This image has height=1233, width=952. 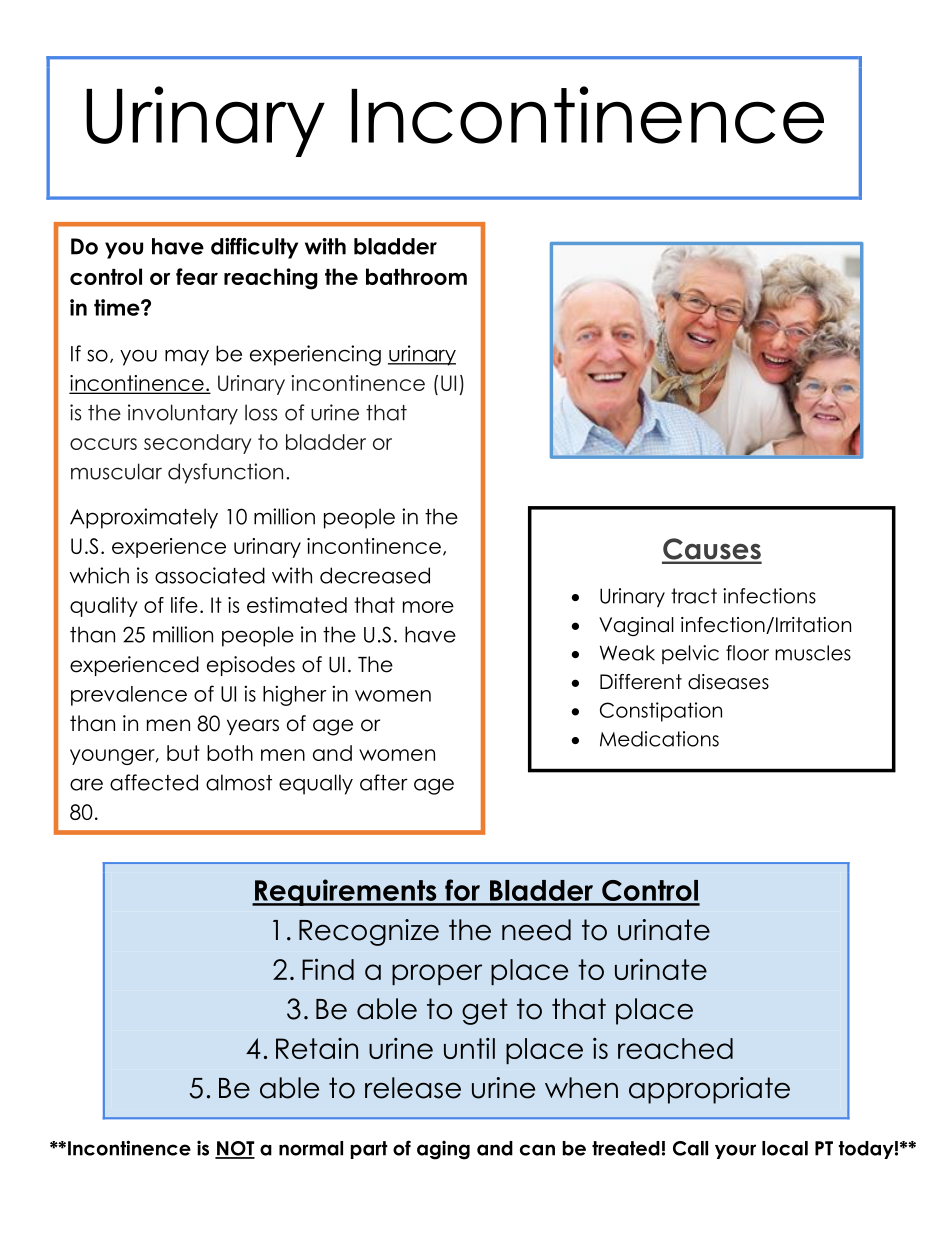 What do you see at coordinates (416, 276) in the image?
I see `bathroom` at bounding box center [416, 276].
